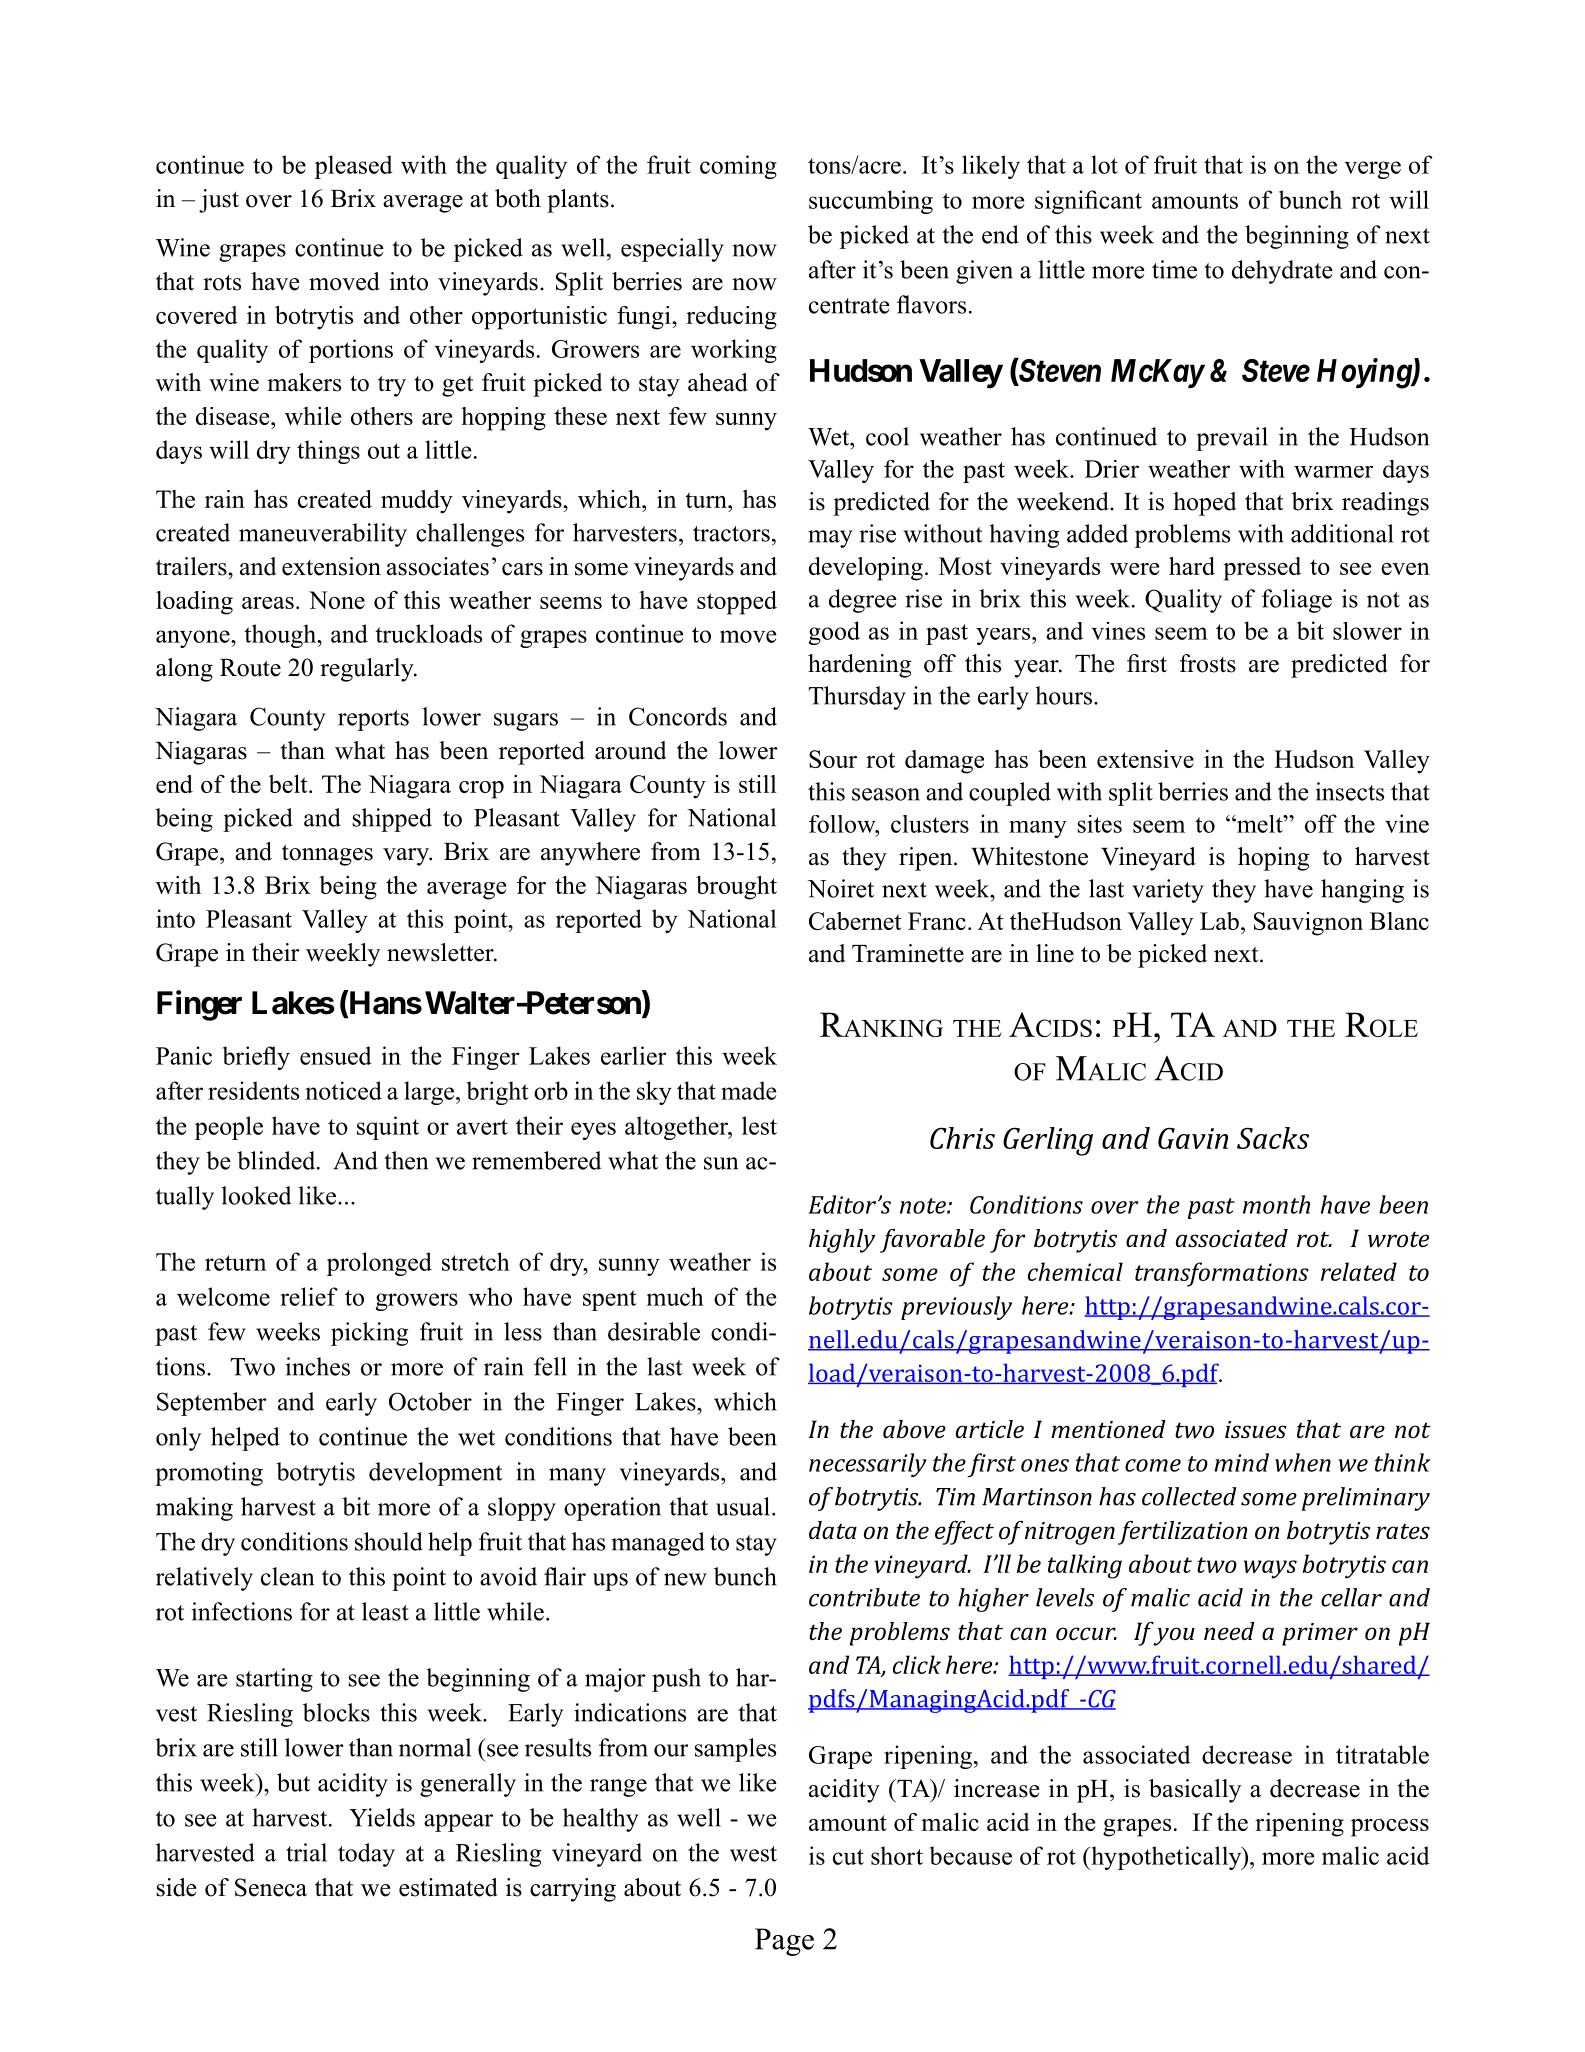 The height and width of the screenshot is (2052, 1585). I want to click on pressed, so click(1262, 569).
